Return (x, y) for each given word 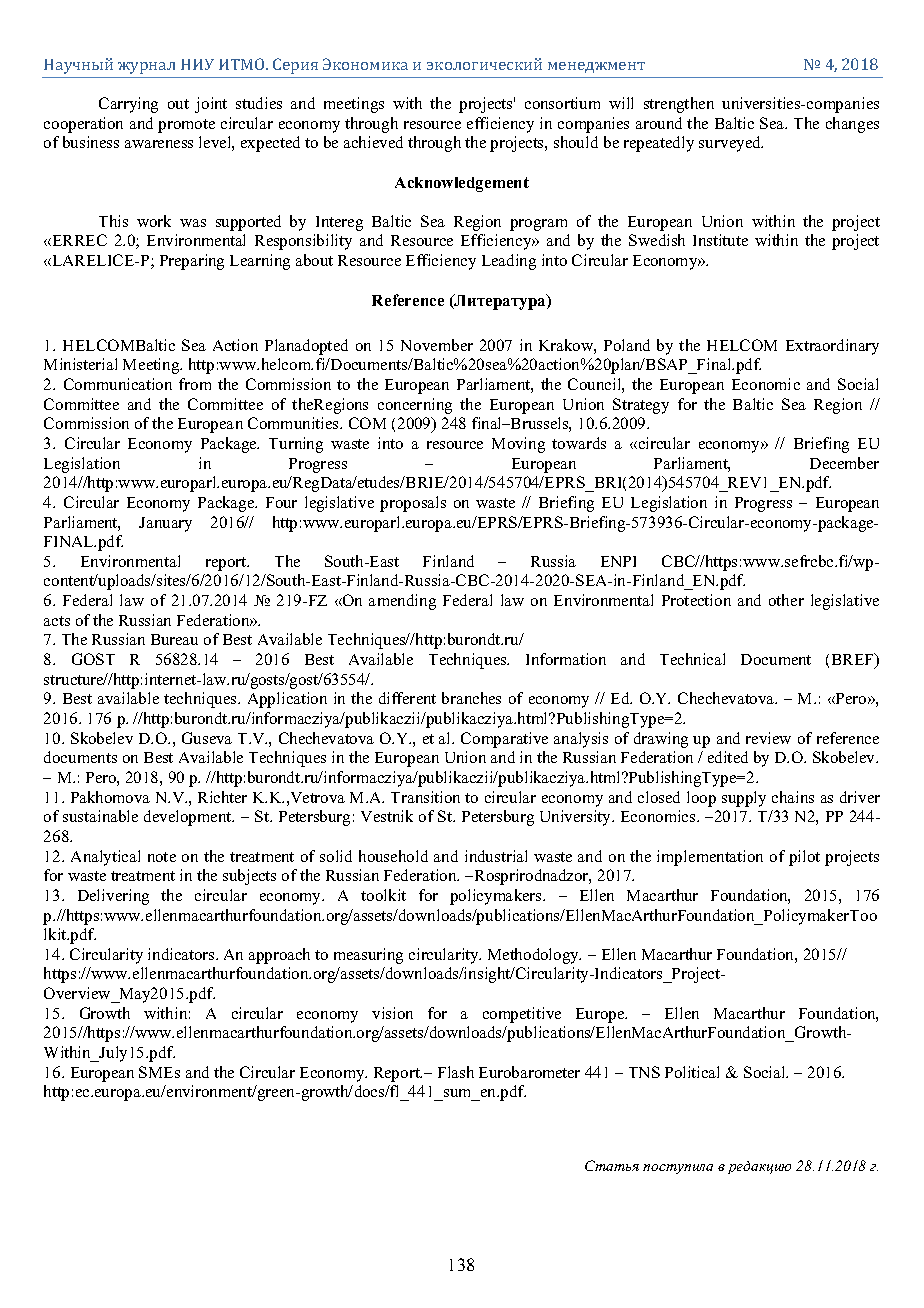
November (437, 345)
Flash (456, 1072)
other (786, 600)
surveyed (731, 144)
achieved (373, 142)
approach (279, 956)
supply (744, 799)
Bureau (174, 639)
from (195, 384)
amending (402, 602)
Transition (425, 797)
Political (692, 1072)
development (189, 818)
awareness (159, 144)
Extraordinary (832, 347)
